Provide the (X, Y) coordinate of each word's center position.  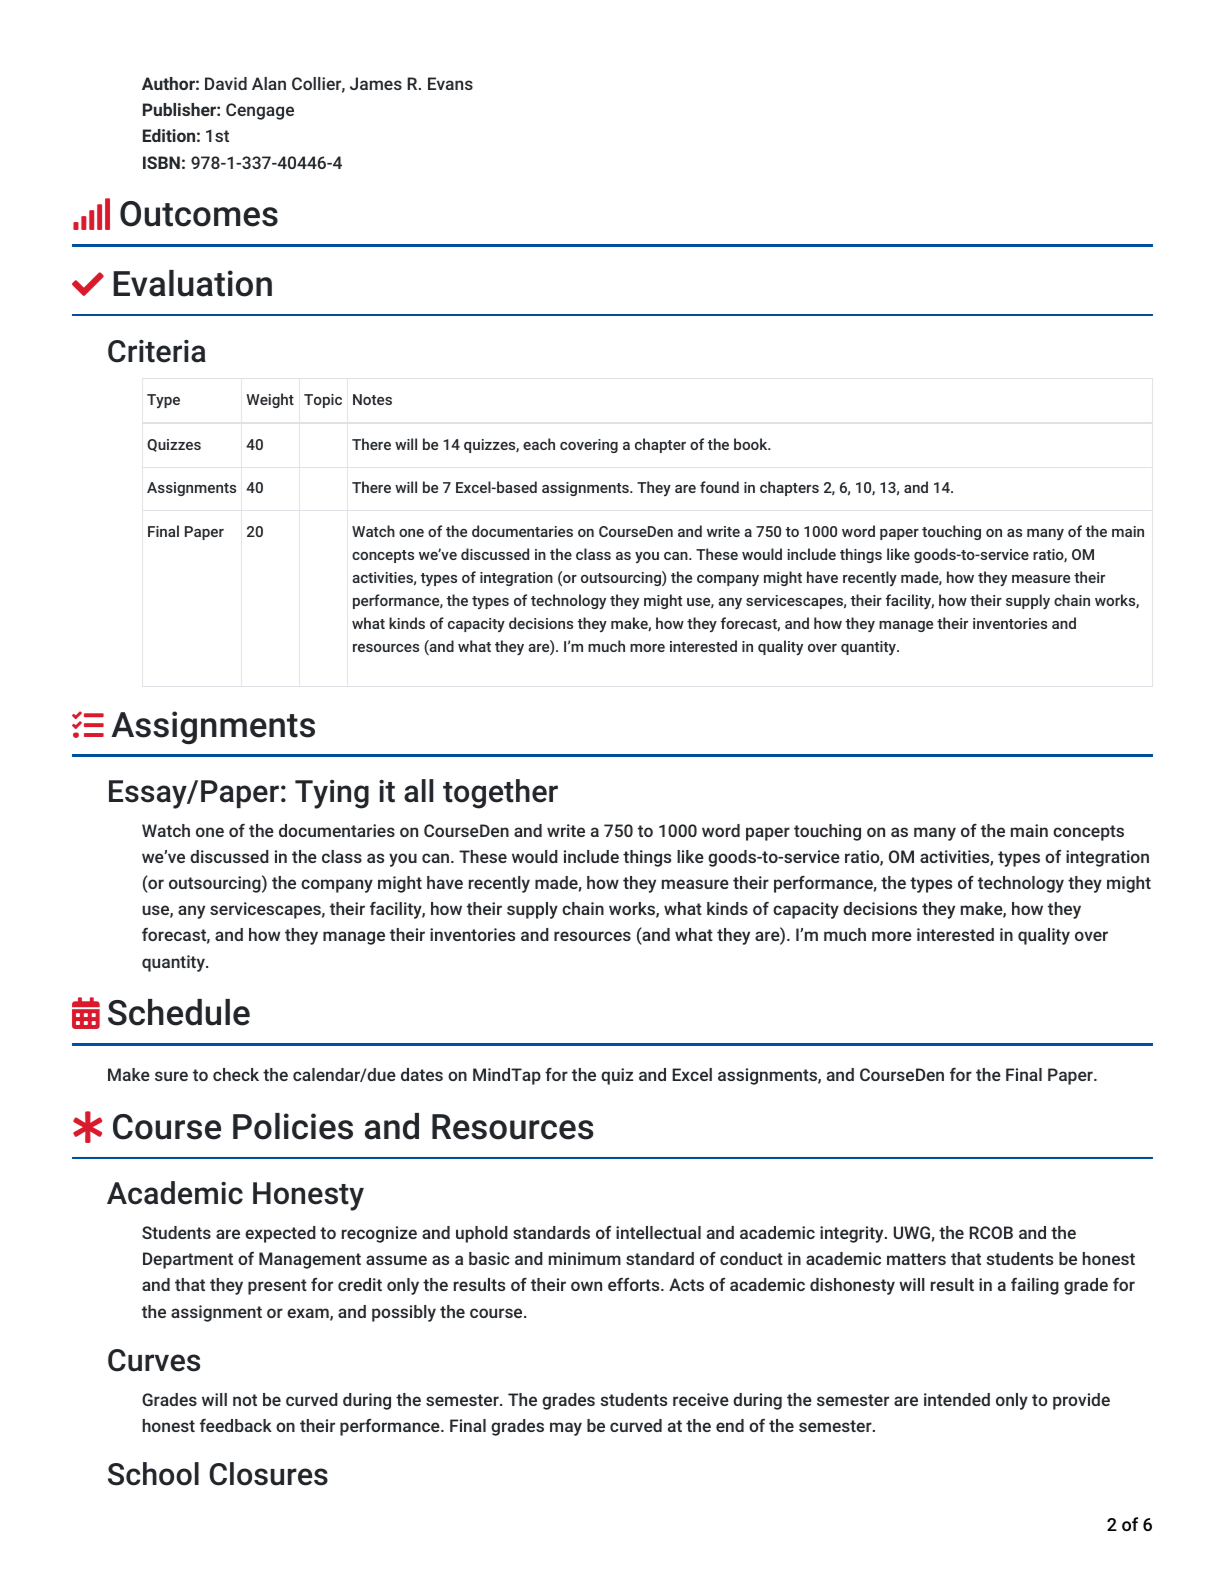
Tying (332, 794)
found (719, 487)
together (500, 794)
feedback (236, 1425)
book (752, 444)
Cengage (260, 111)
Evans (450, 83)
